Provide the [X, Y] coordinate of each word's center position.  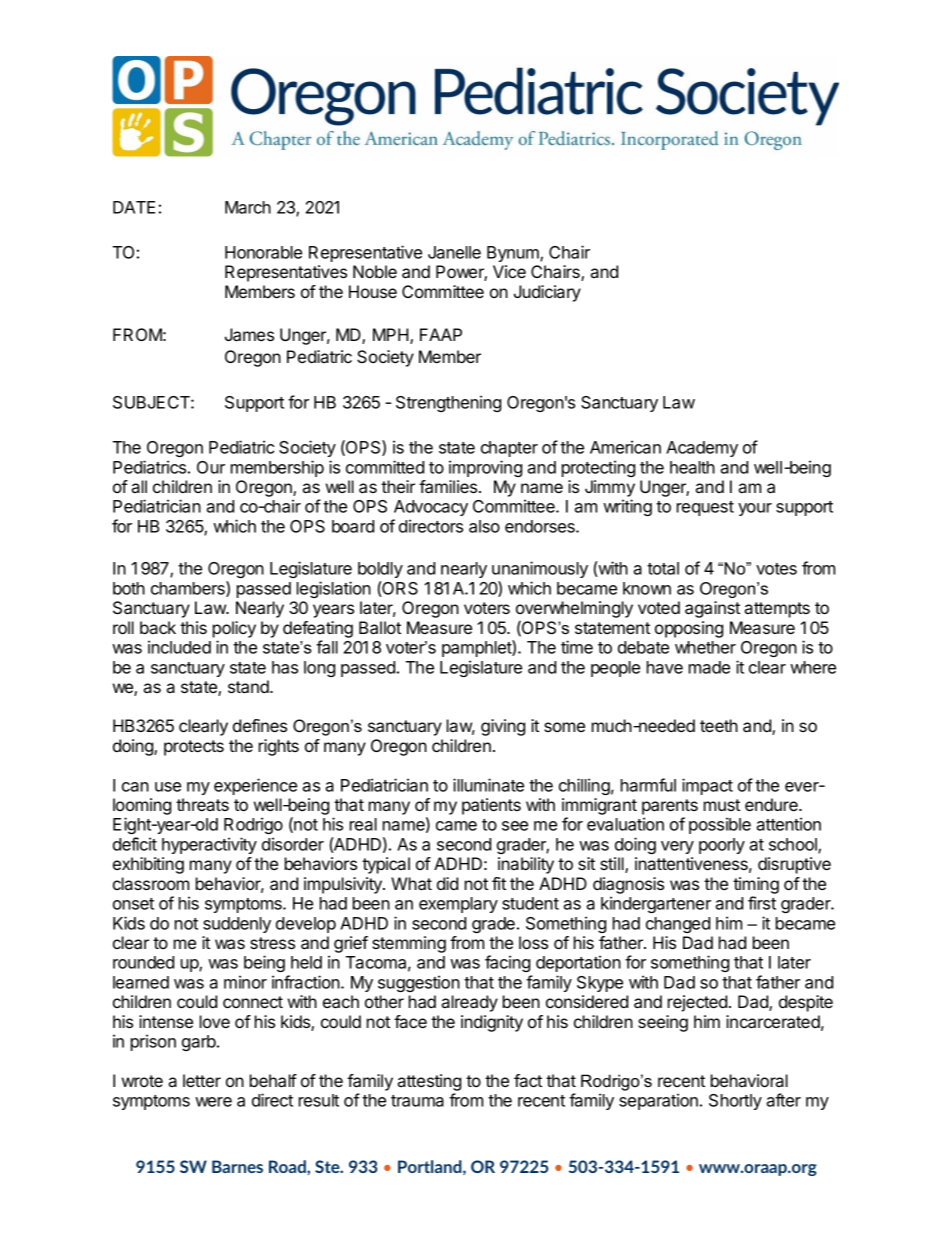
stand [249, 686]
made [709, 667]
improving [485, 468]
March [248, 207]
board [353, 526]
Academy [702, 449]
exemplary [458, 905]
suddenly [237, 925]
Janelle [454, 252]
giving [503, 727]
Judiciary [547, 293]
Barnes [237, 1166]
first [762, 903]
